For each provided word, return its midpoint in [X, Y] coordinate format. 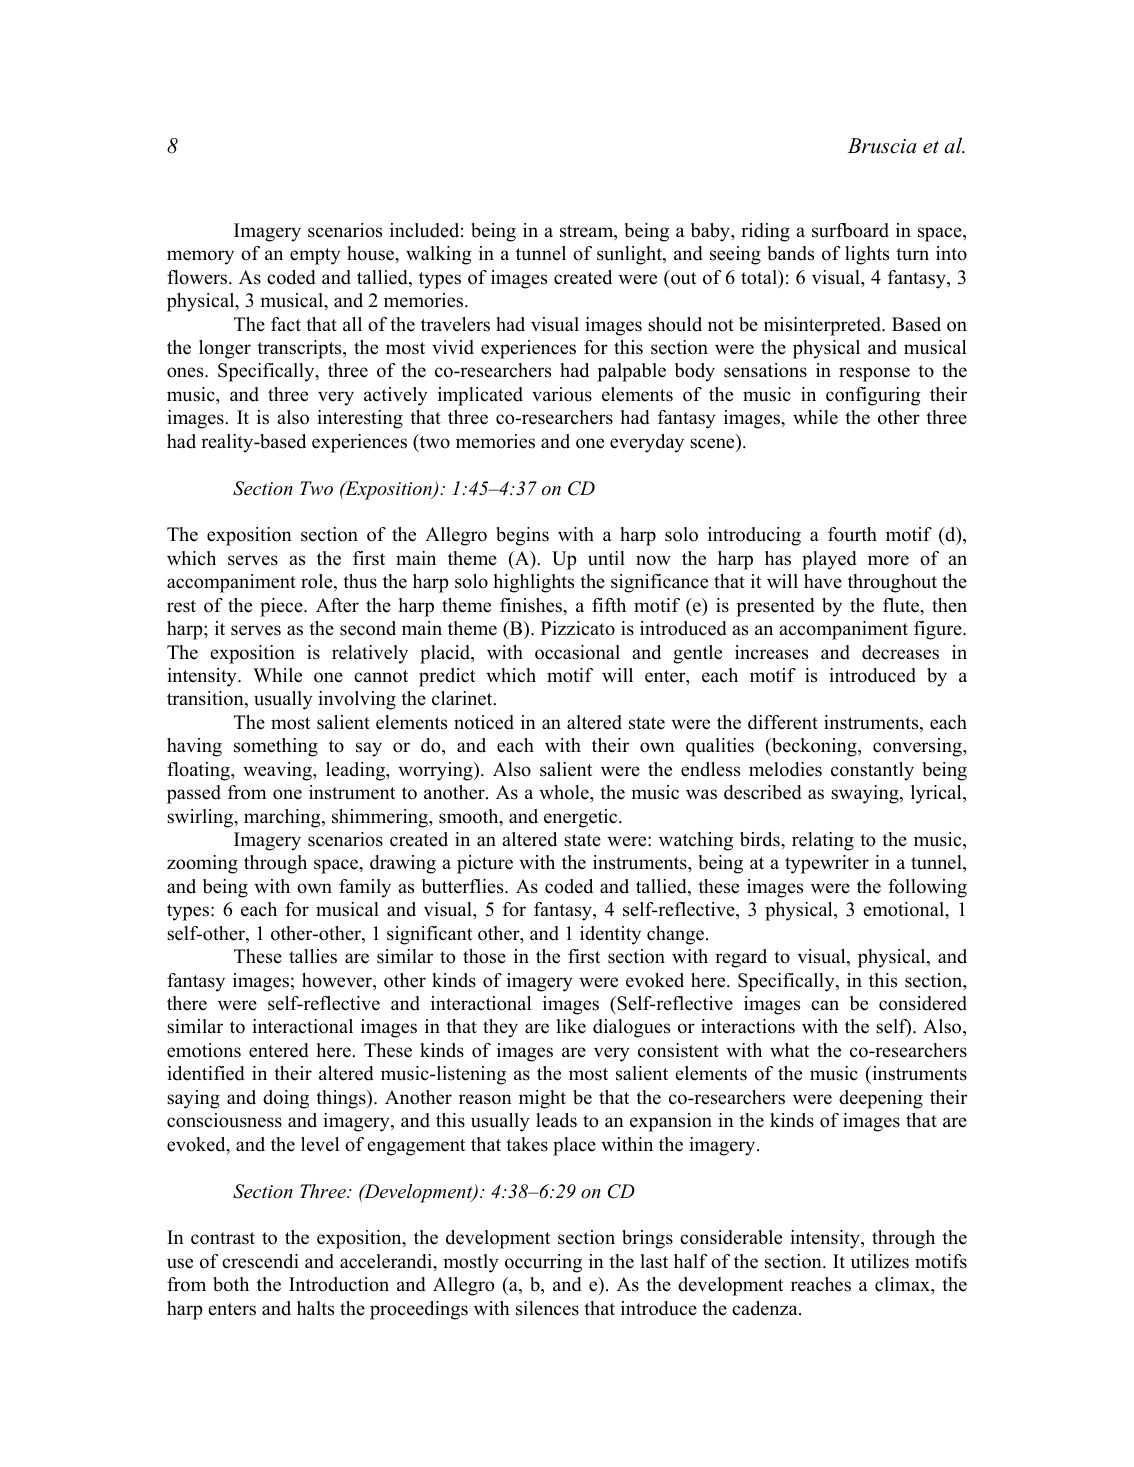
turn [912, 254]
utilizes [880, 1261]
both [231, 1284]
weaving [278, 771]
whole [565, 792]
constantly [872, 771]
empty [315, 256]
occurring [543, 1263]
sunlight [630, 255]
